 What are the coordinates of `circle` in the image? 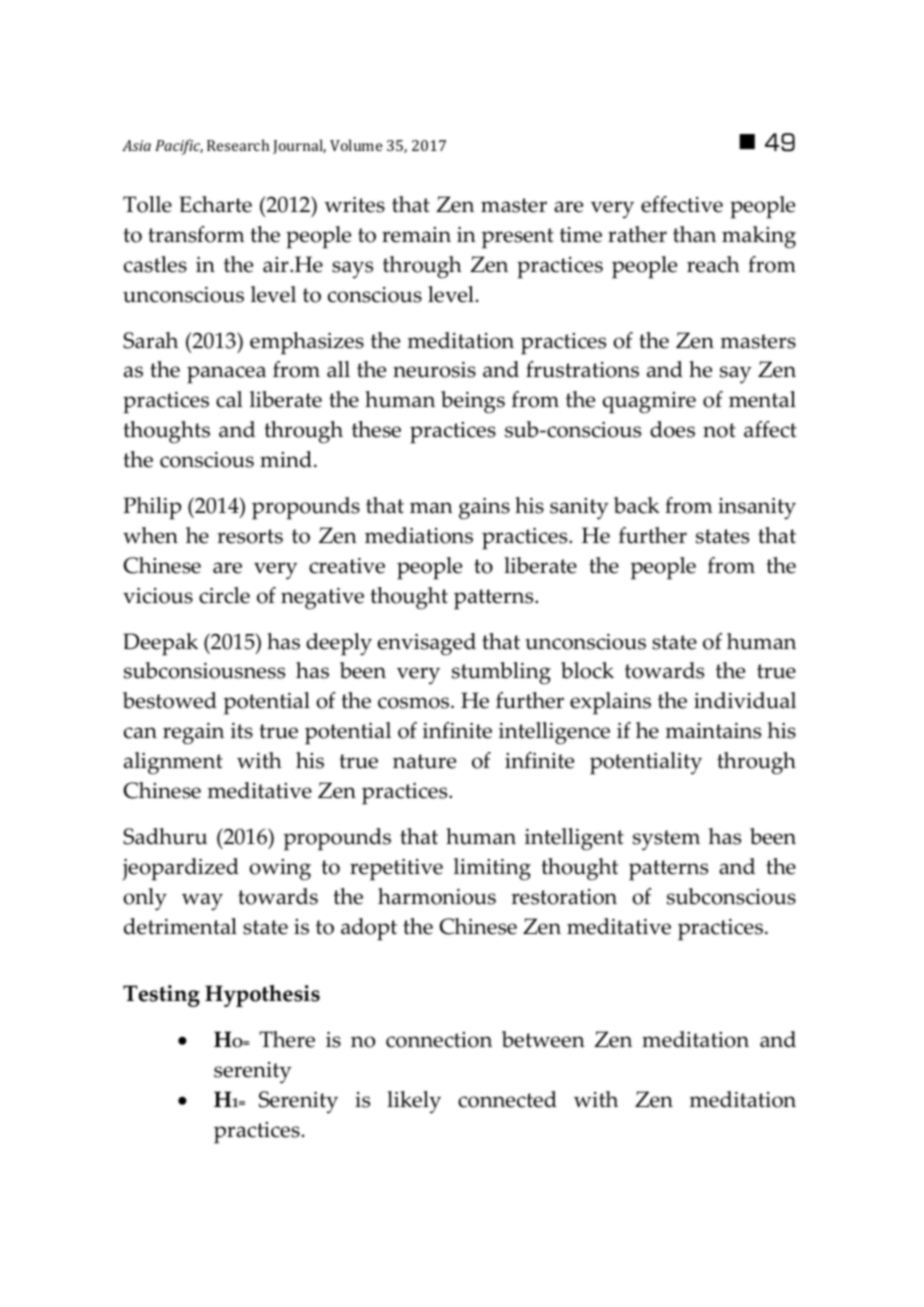 It's located at (224, 595).
